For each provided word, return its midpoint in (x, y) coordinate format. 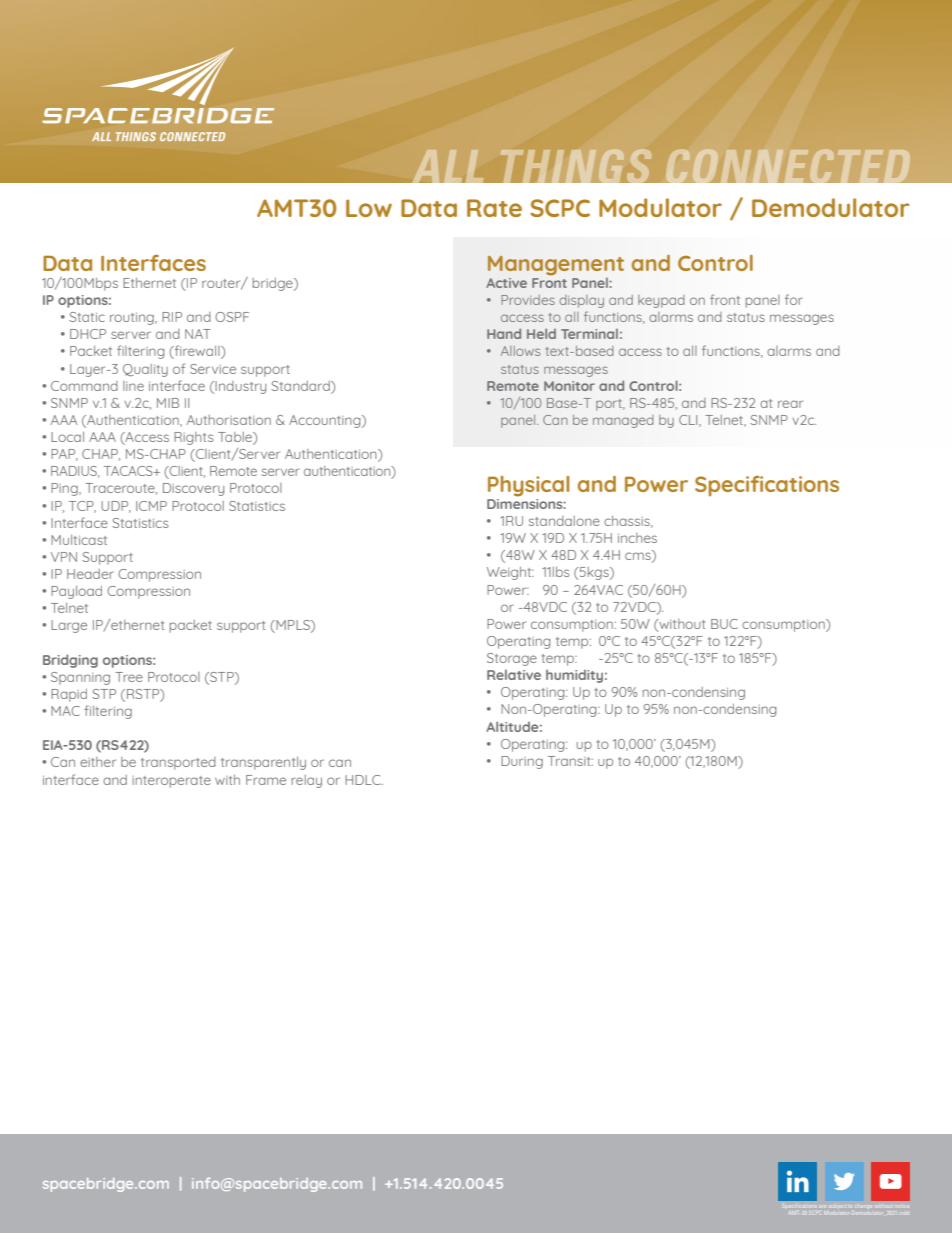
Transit (570, 761)
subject (837, 1206)
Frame (266, 780)
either (98, 762)
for (794, 299)
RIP (172, 317)
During (522, 762)
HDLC (364, 780)
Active (506, 283)
